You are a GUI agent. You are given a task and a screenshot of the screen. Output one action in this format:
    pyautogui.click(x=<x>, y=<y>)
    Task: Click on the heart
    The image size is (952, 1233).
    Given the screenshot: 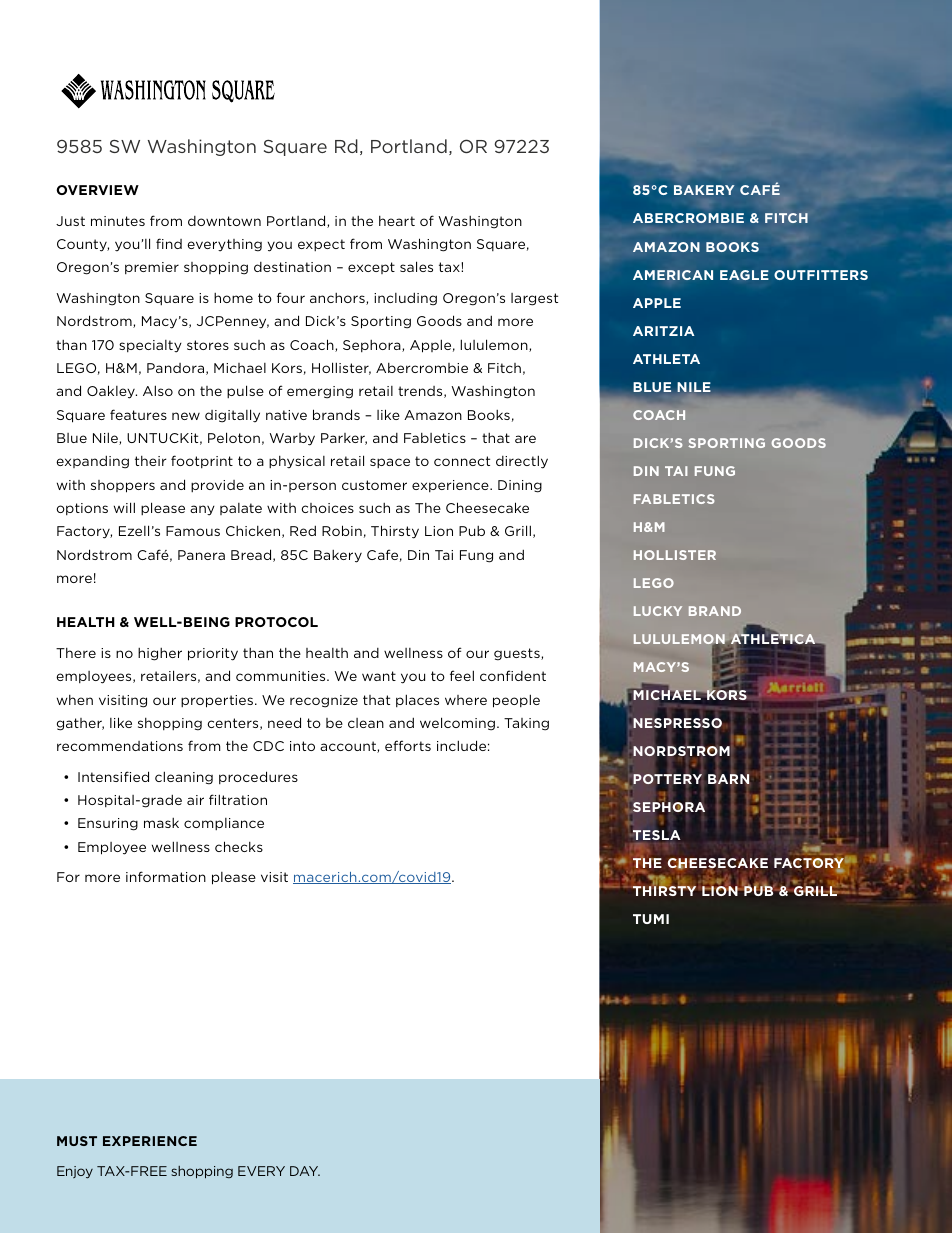 What is the action you would take?
    pyautogui.click(x=397, y=221)
